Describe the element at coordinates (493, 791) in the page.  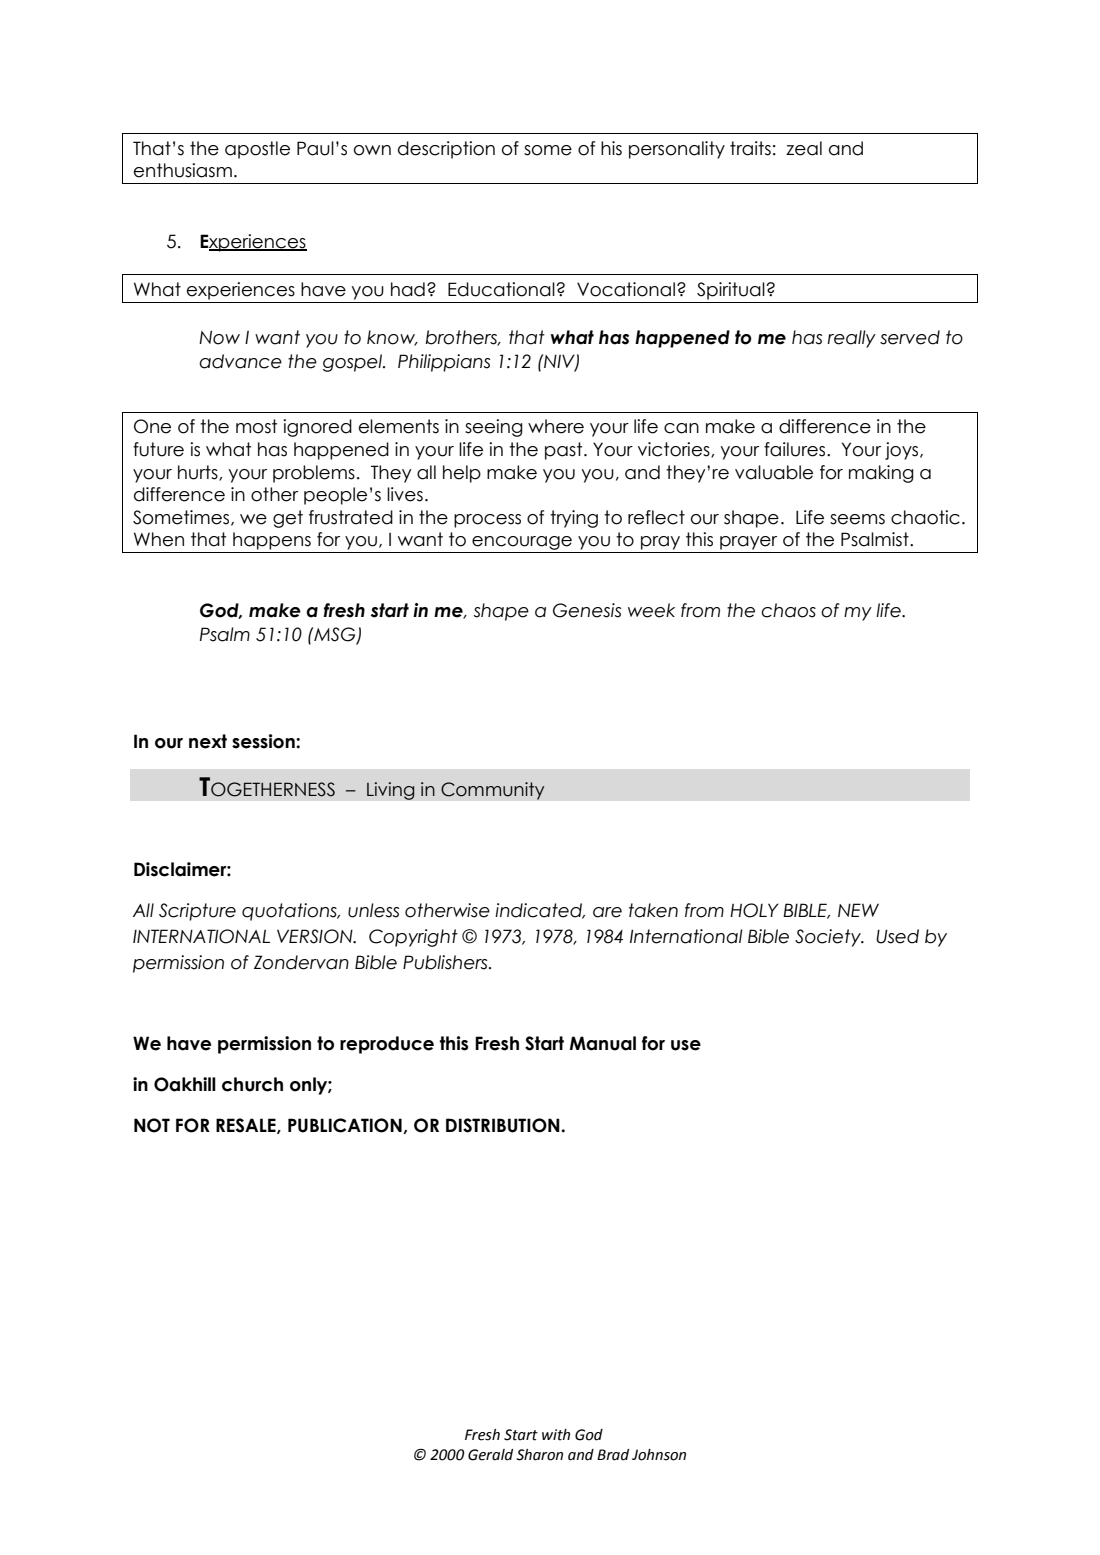
I see `Community` at that location.
